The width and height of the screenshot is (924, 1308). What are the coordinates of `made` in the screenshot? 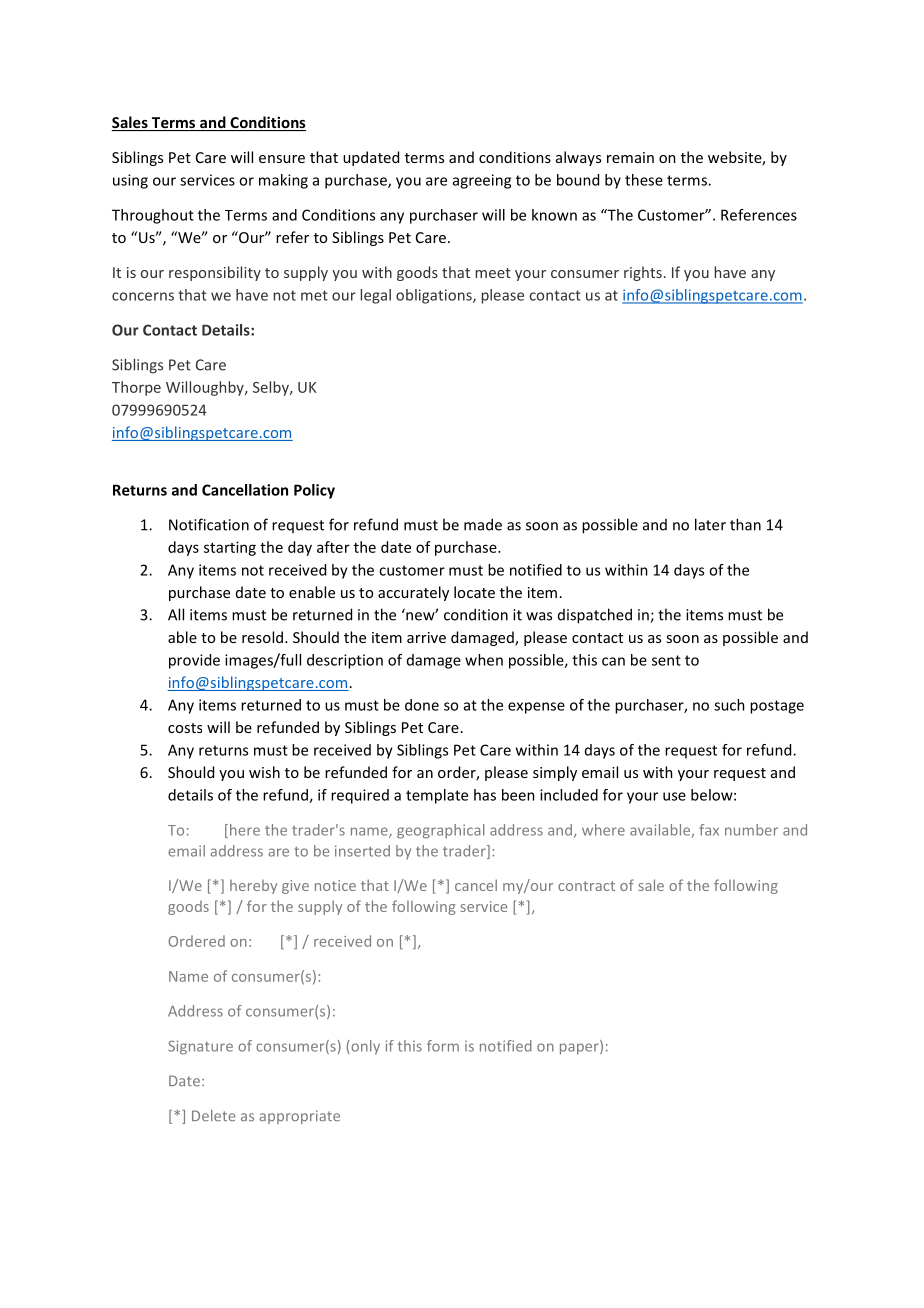 It's located at (483, 524).
